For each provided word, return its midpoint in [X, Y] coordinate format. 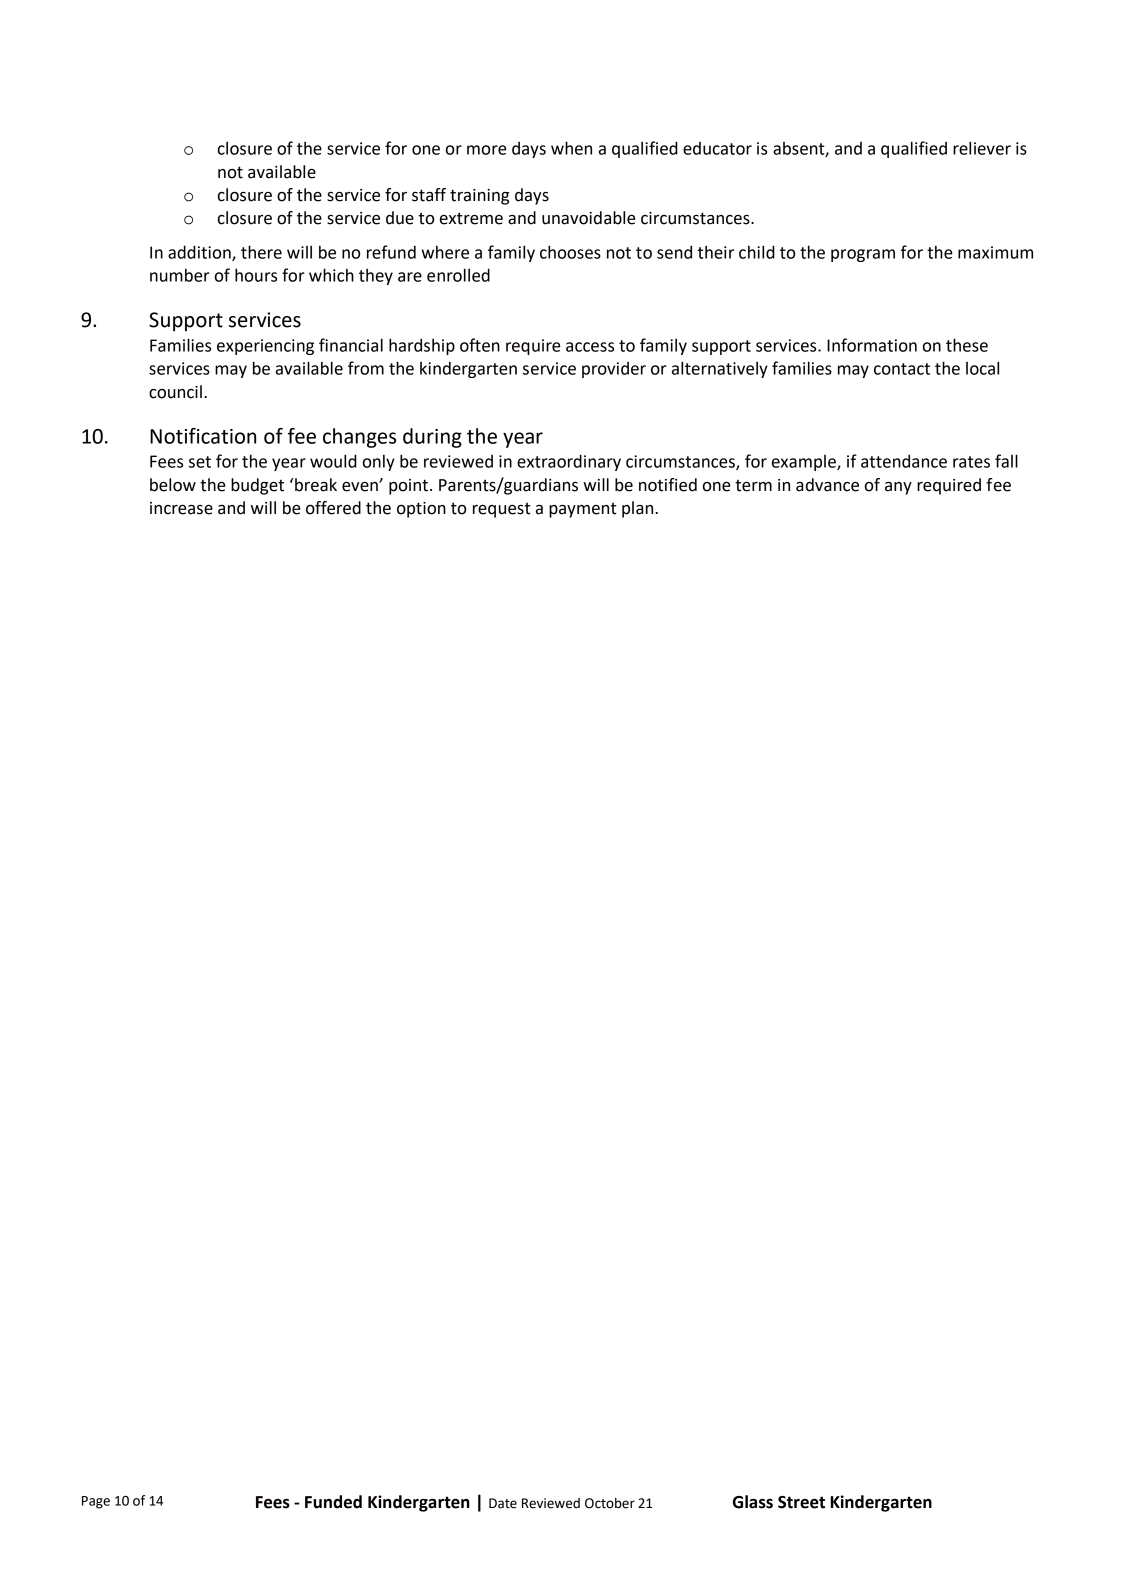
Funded [333, 1502]
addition [200, 253]
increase [181, 508]
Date [503, 1503]
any [898, 488]
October [610, 1503]
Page [96, 1502]
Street [801, 1502]
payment [583, 510]
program [863, 255]
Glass [753, 1502]
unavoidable [589, 218]
